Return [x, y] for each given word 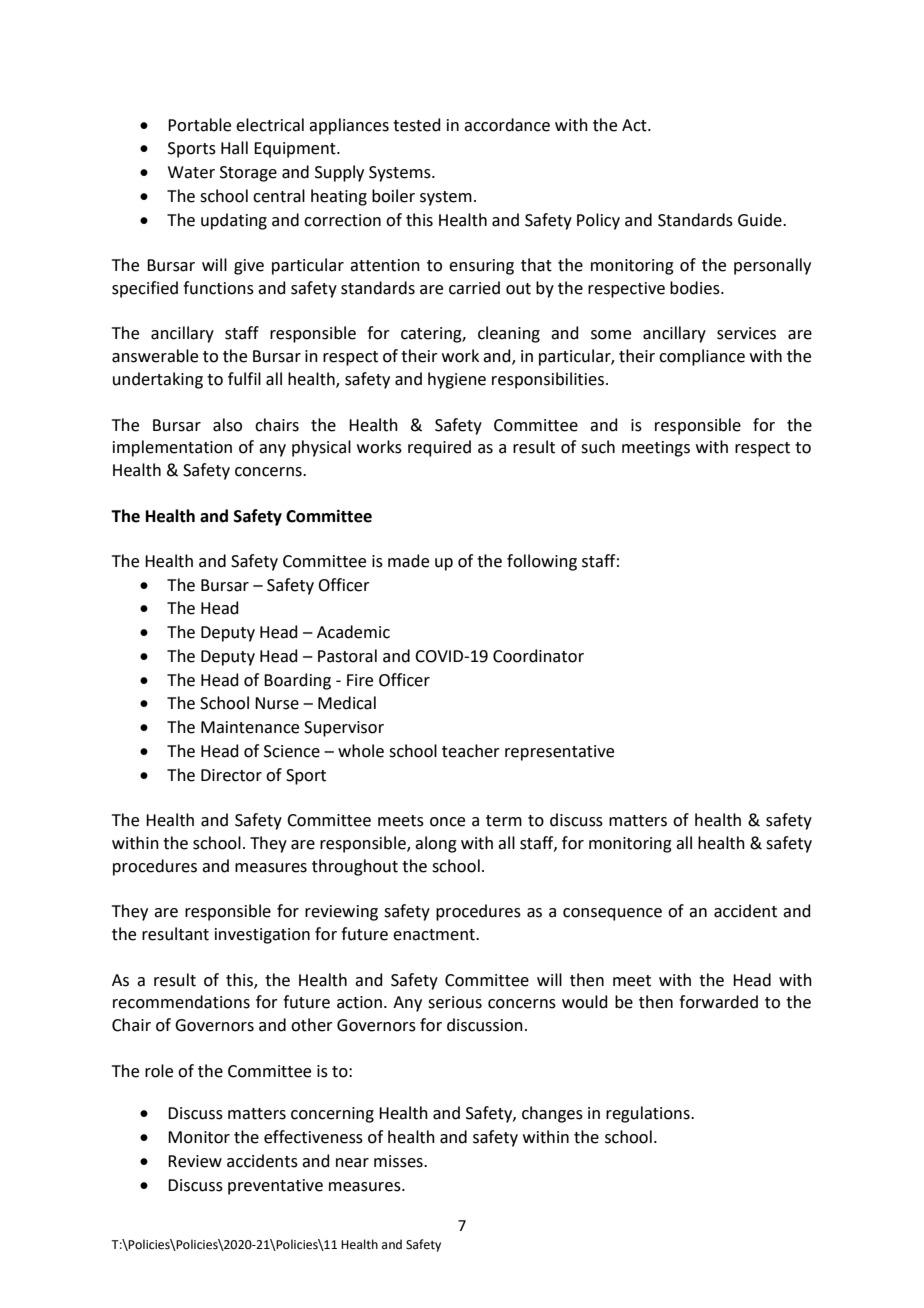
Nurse [277, 703]
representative [559, 753]
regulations [649, 1114]
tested [417, 125]
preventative [275, 1187]
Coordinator [538, 656]
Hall [234, 148]
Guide [761, 220]
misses [399, 1161]
